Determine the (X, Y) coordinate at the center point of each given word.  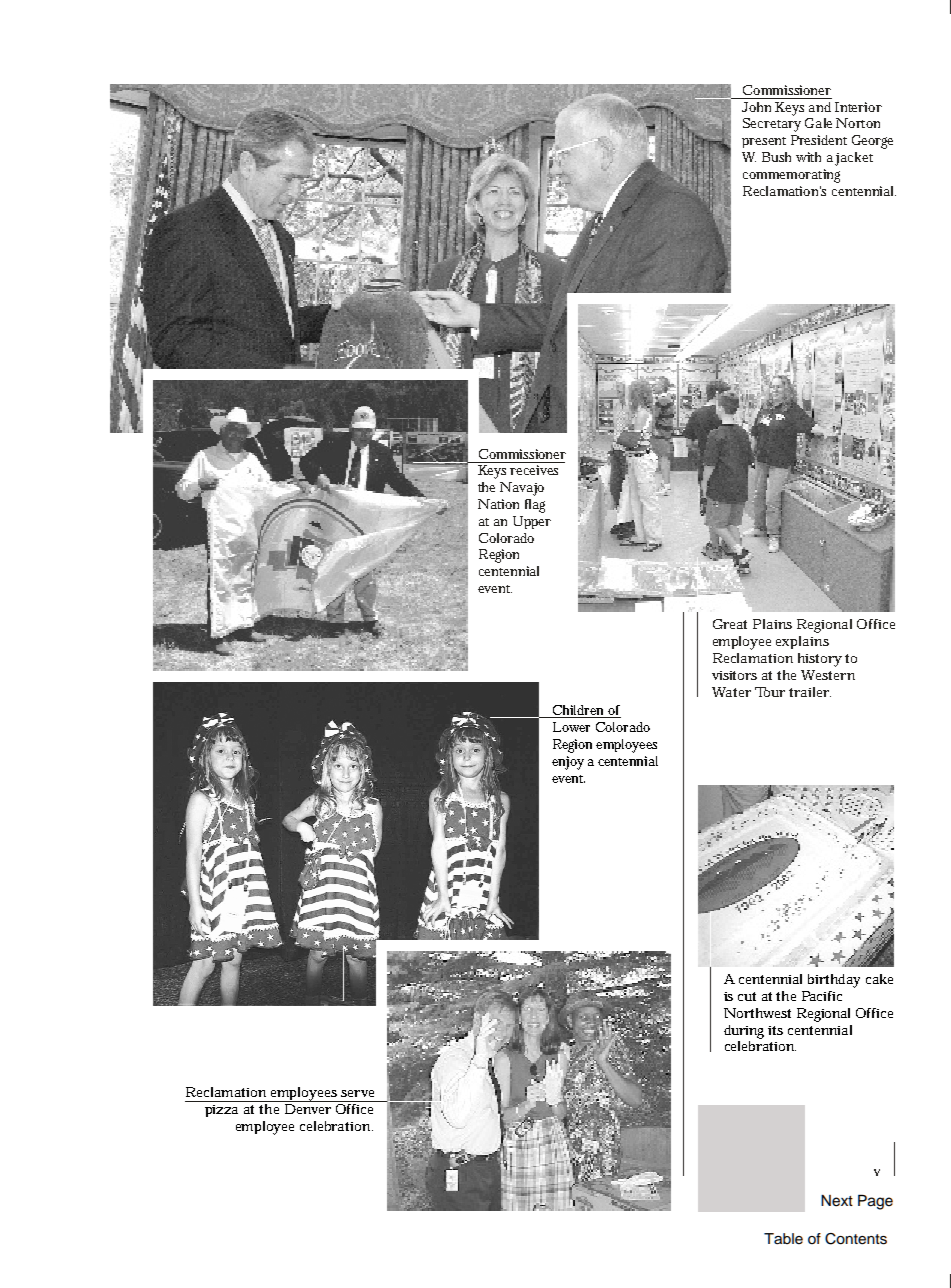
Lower (571, 727)
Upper (532, 522)
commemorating (791, 176)
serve (357, 1093)
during (744, 1032)
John (756, 107)
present (764, 142)
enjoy (568, 763)
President (819, 140)
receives (534, 470)
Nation (498, 504)
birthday (834, 981)
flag (535, 506)
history (820, 660)
